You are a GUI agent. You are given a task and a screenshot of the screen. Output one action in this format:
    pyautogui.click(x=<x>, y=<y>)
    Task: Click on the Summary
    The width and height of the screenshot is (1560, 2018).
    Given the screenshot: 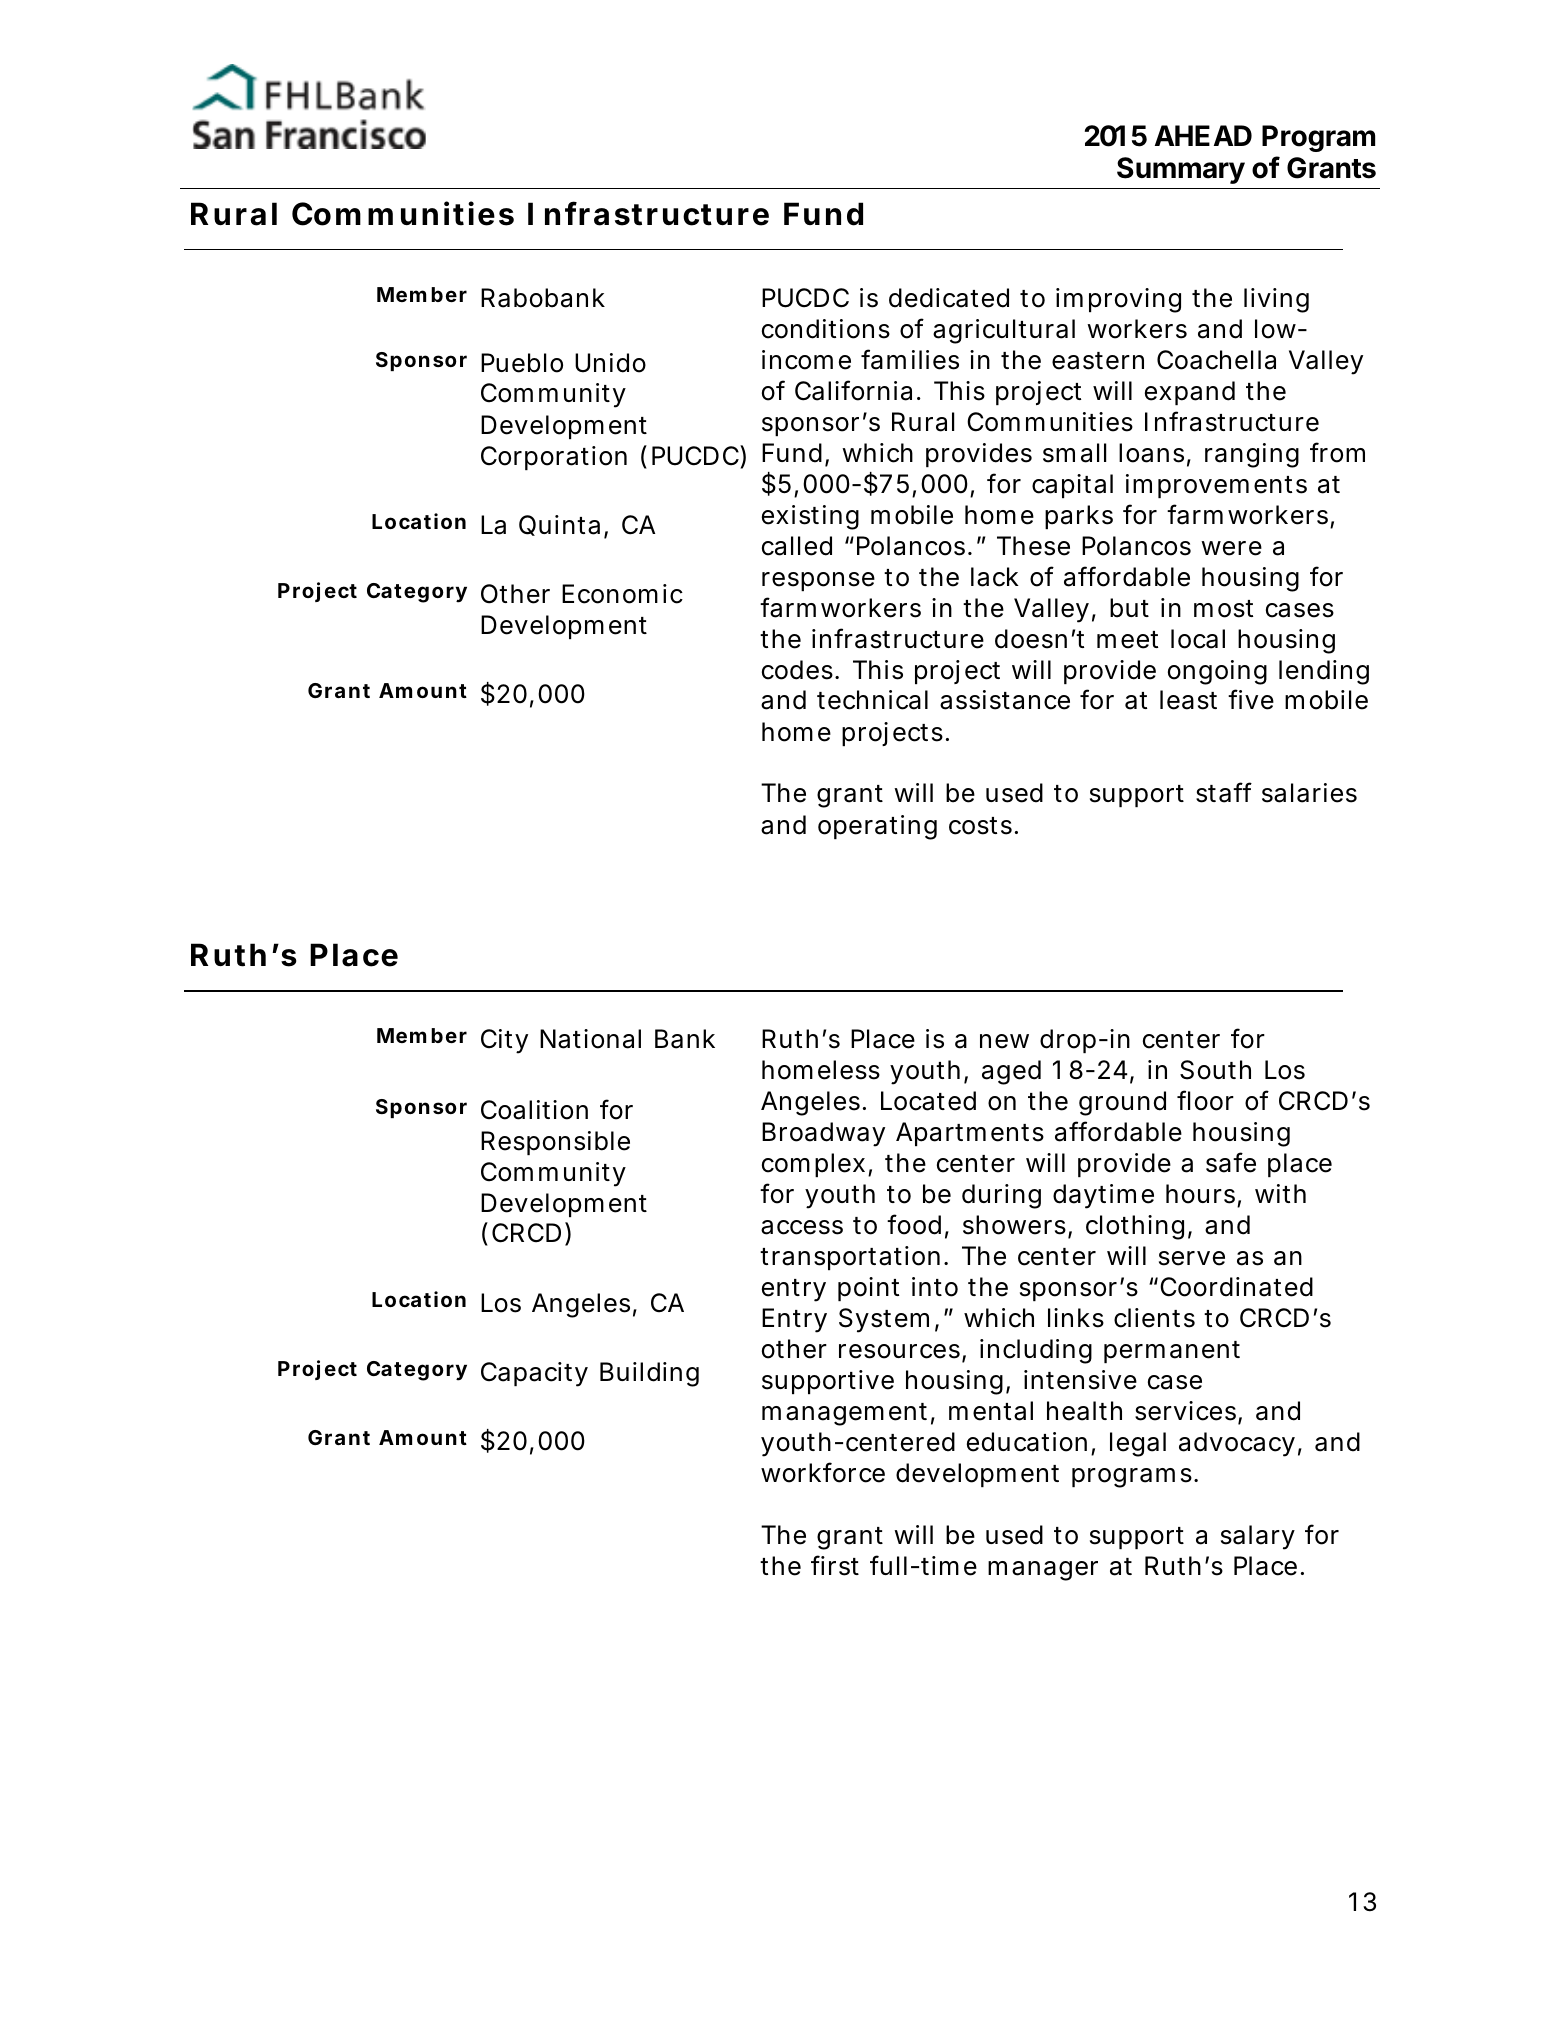 What is the action you would take?
    pyautogui.click(x=1181, y=170)
